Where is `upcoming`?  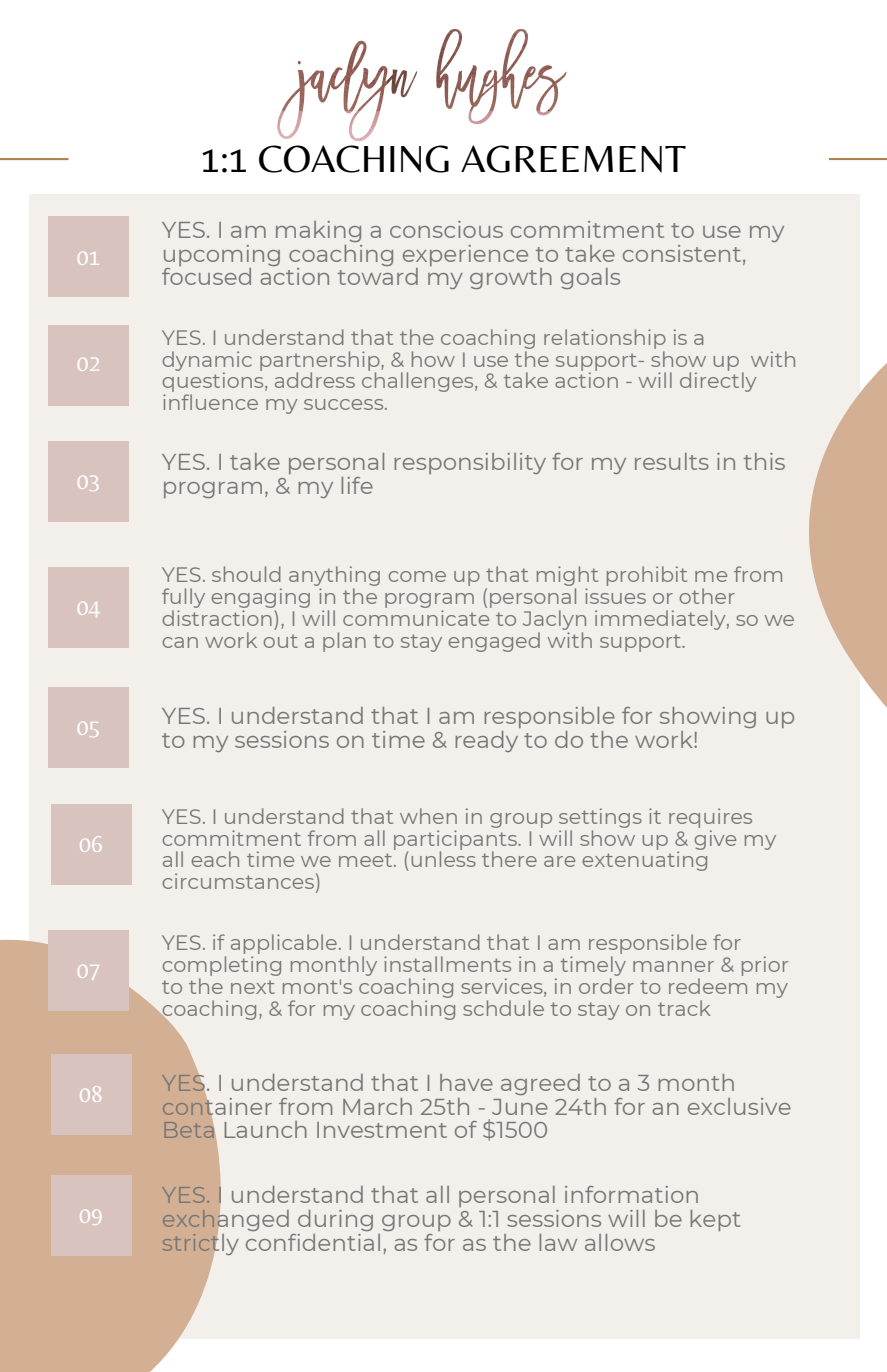 upcoming is located at coordinates (222, 257).
